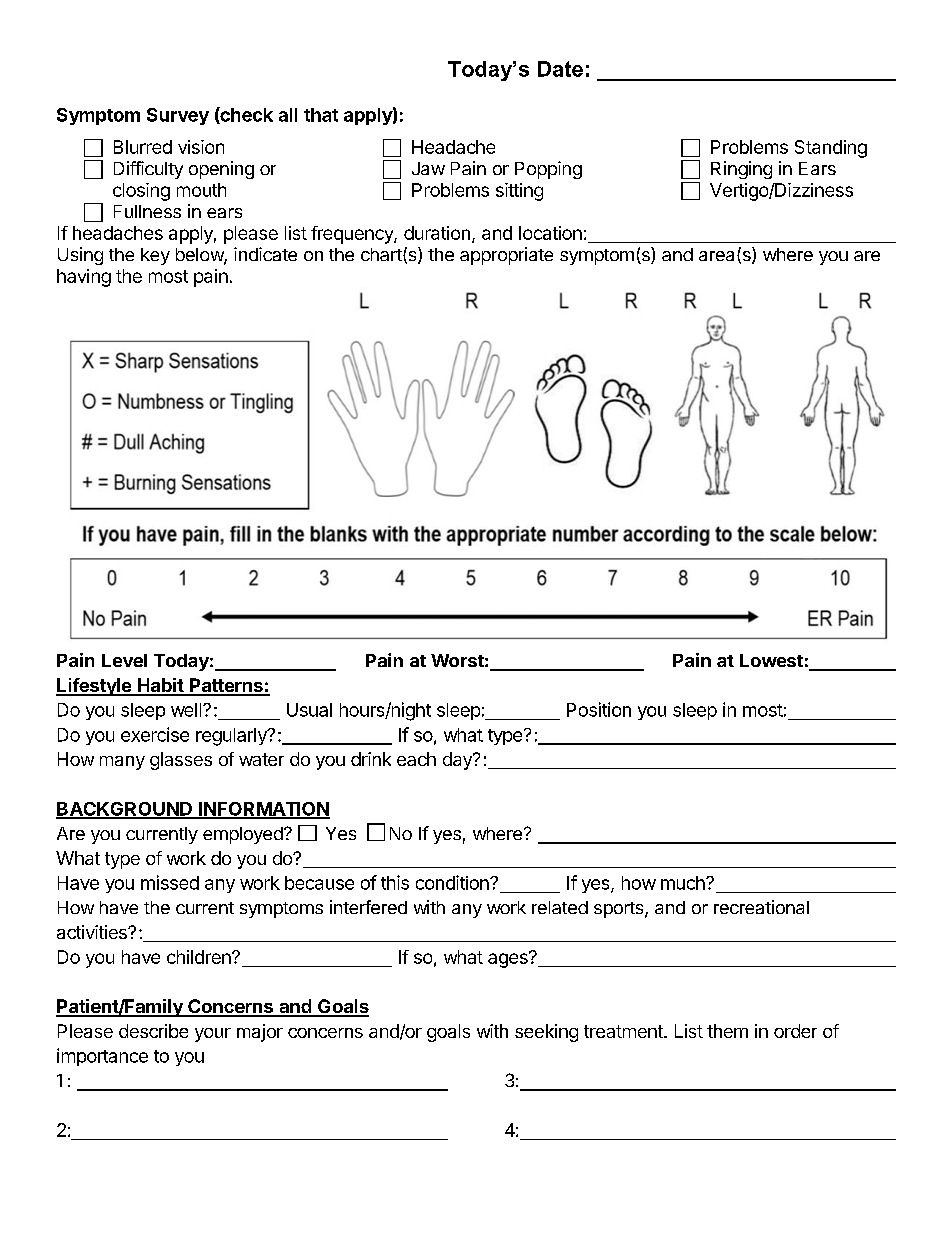  I want to click on Level, so click(124, 660).
